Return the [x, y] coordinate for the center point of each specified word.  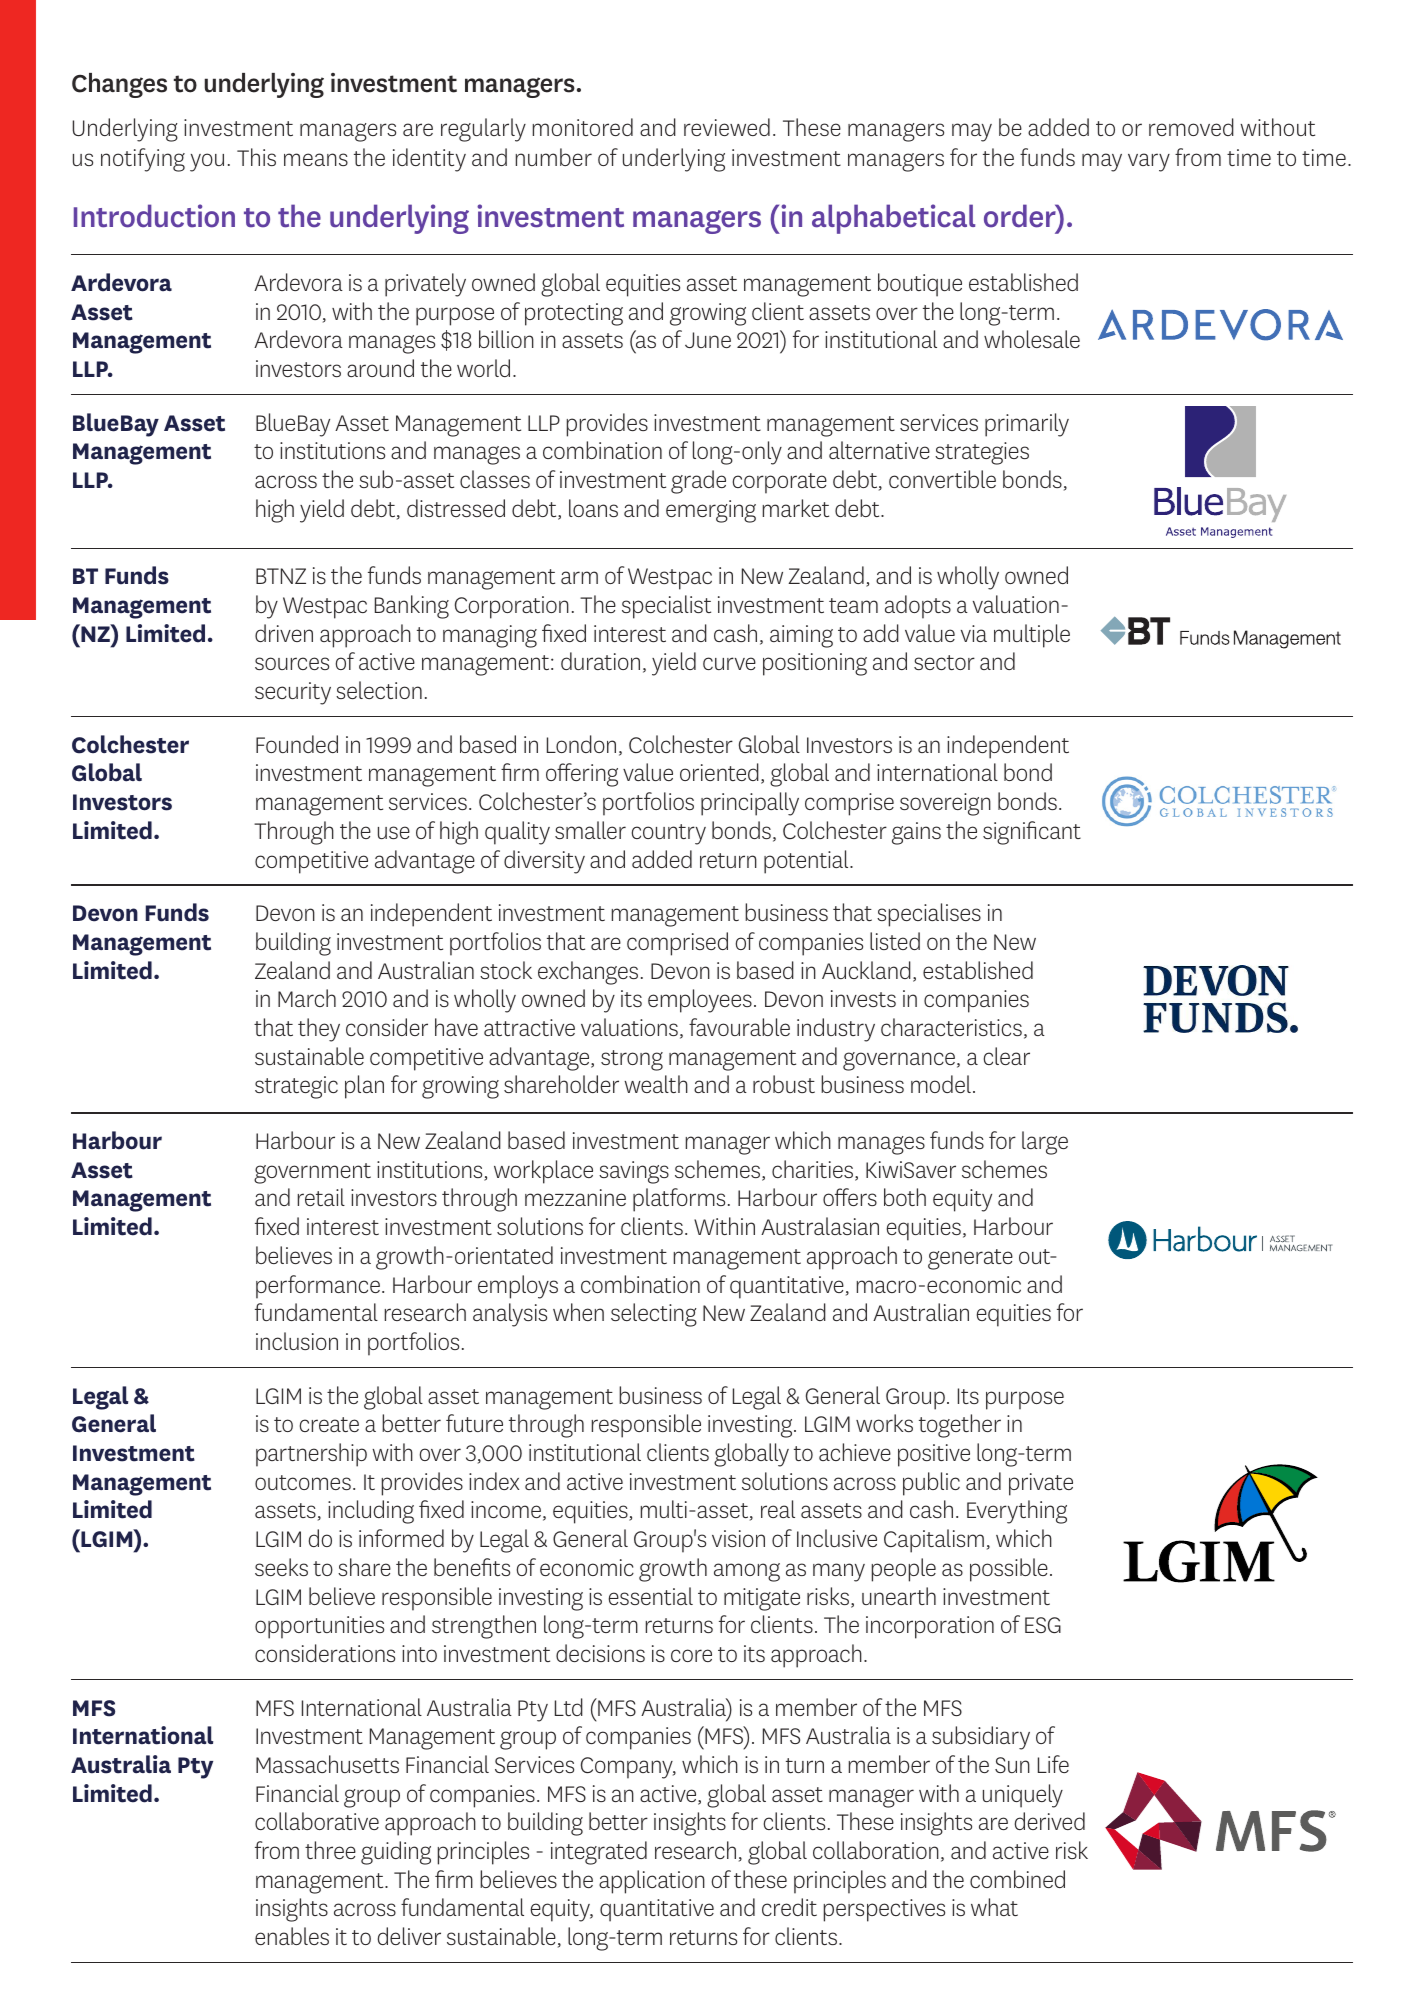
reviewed [727, 127]
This [256, 157]
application [652, 1882]
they [319, 1030]
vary [1149, 162]
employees [700, 1001]
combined [1017, 1879]
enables [292, 1936]
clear [1007, 1056]
